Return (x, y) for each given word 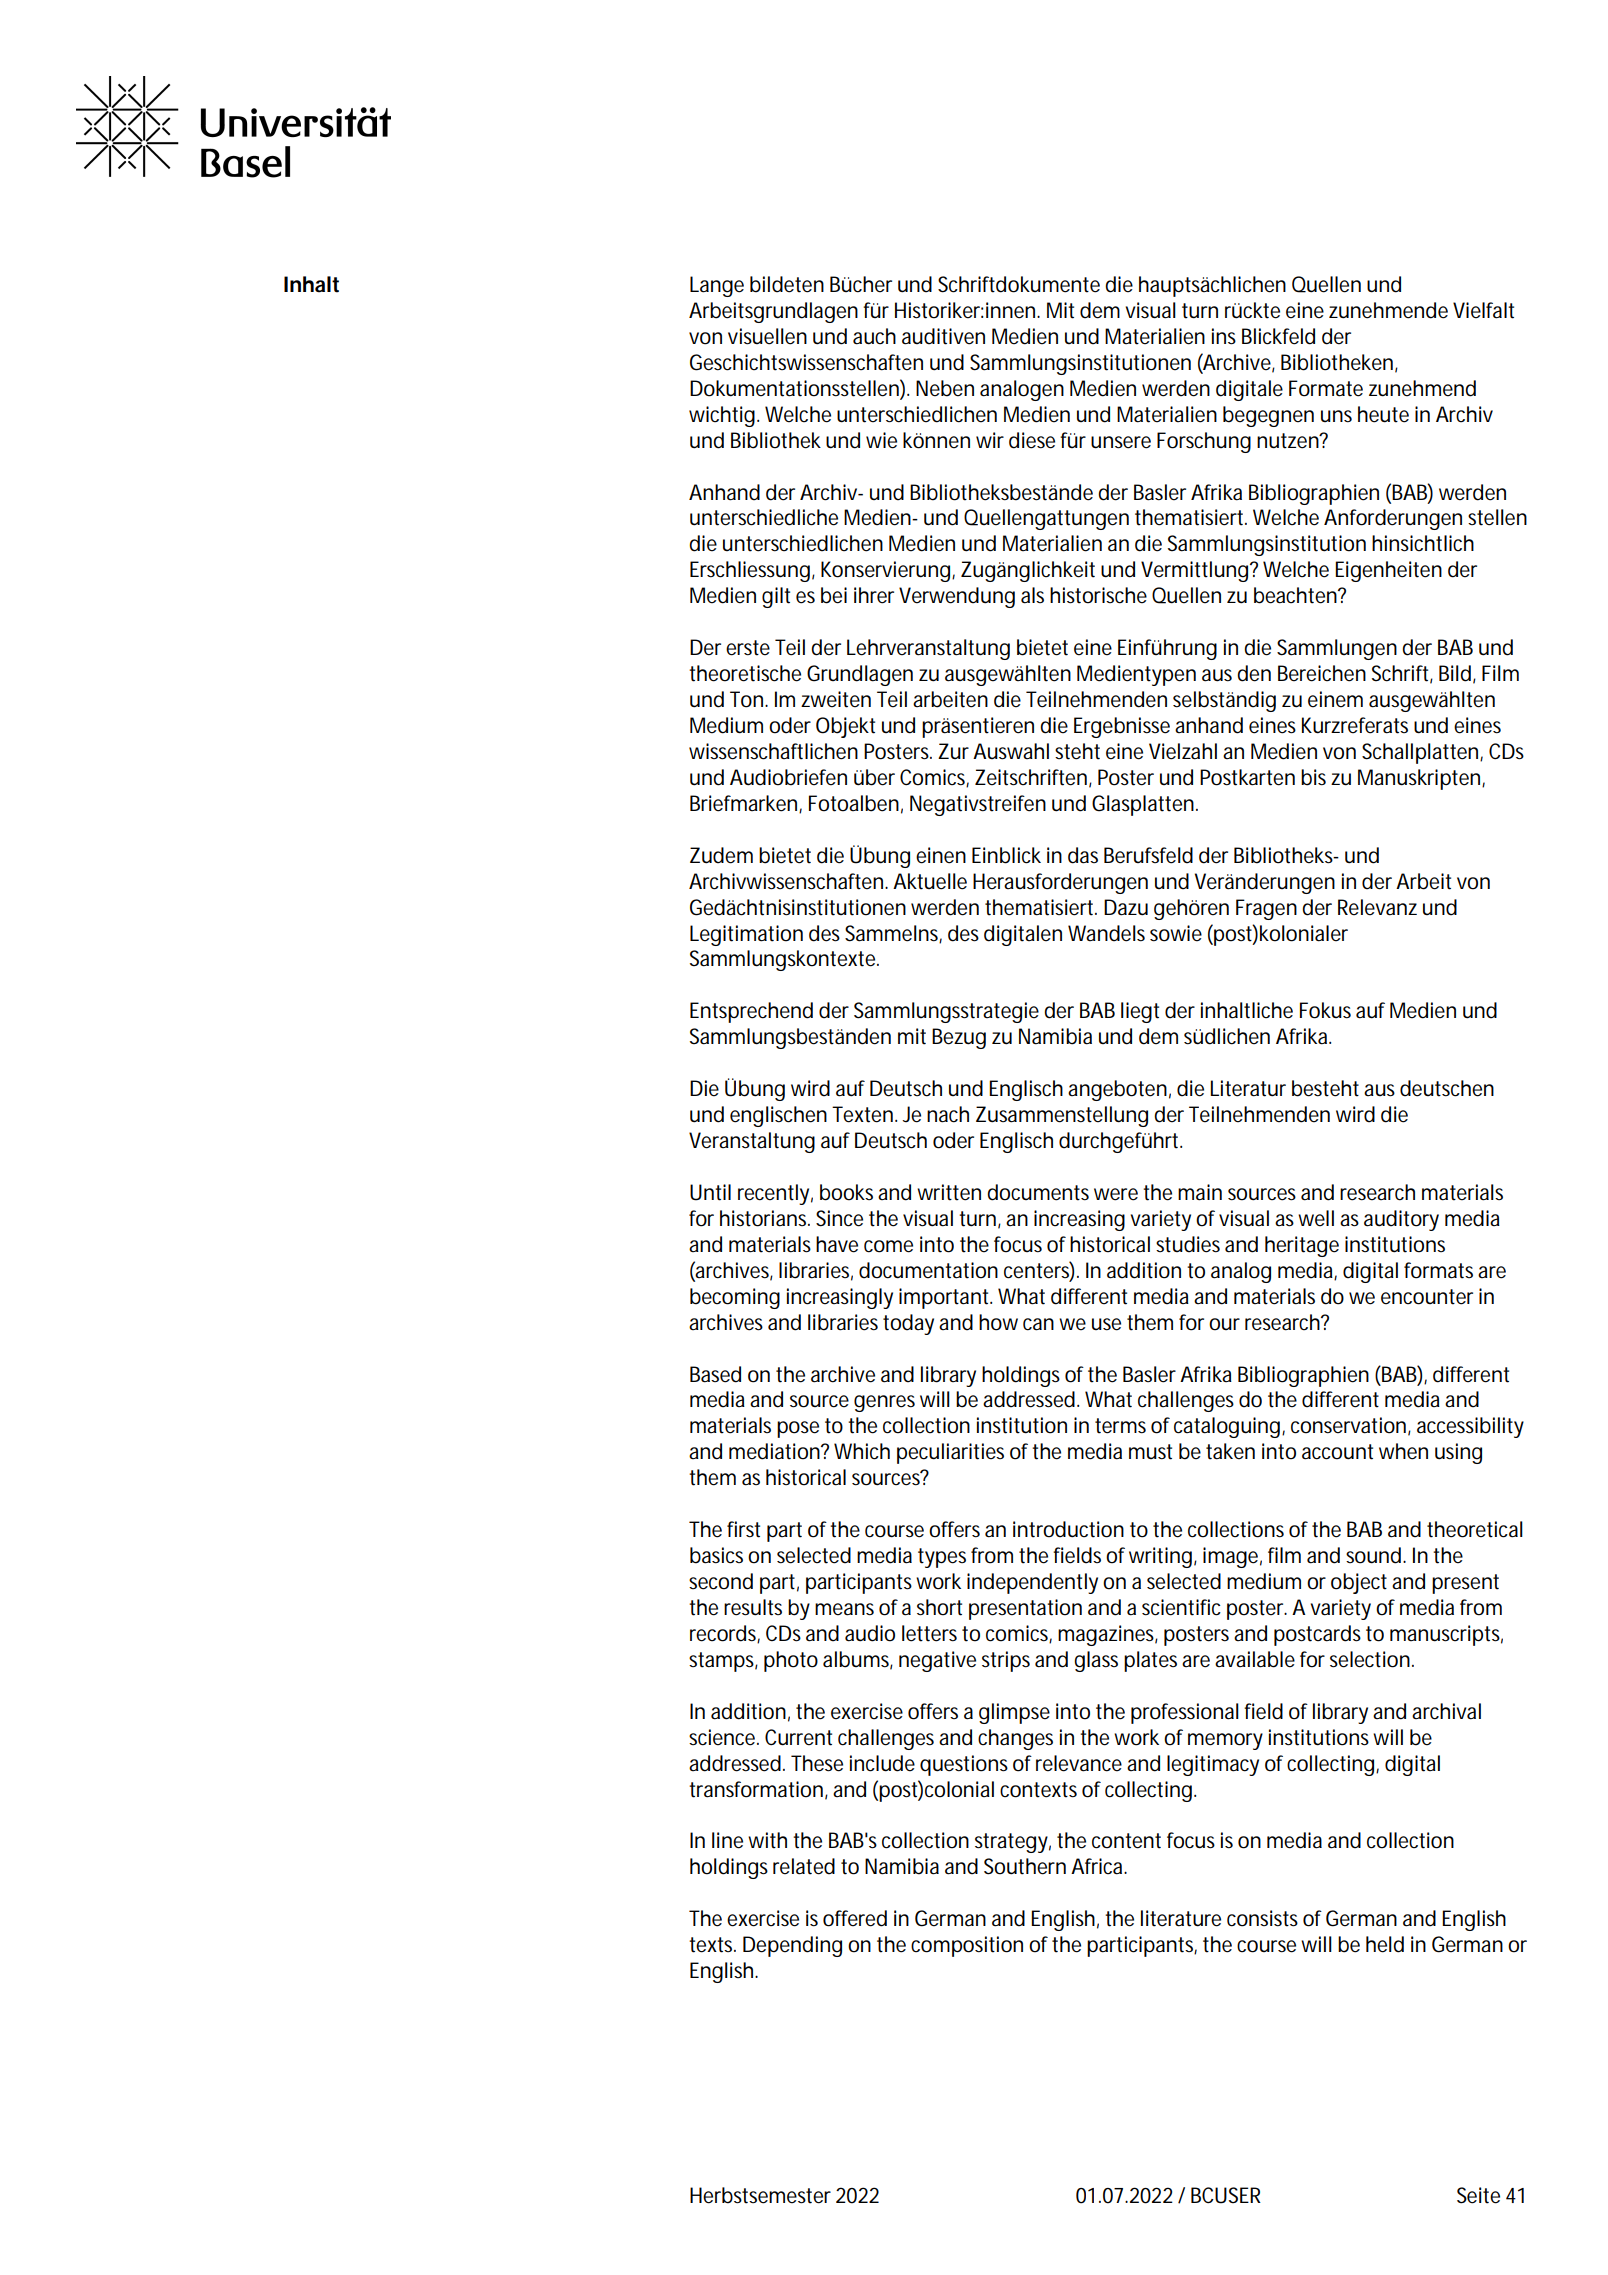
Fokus (1325, 1010)
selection (1370, 1659)
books (846, 1192)
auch (874, 336)
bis (1313, 777)
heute (1383, 414)
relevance (1079, 1763)
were (1116, 1194)
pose (798, 1429)
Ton (748, 699)
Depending (792, 1946)
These (817, 1763)
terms (1120, 1426)
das (1083, 855)
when (1403, 1451)
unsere (1121, 442)
